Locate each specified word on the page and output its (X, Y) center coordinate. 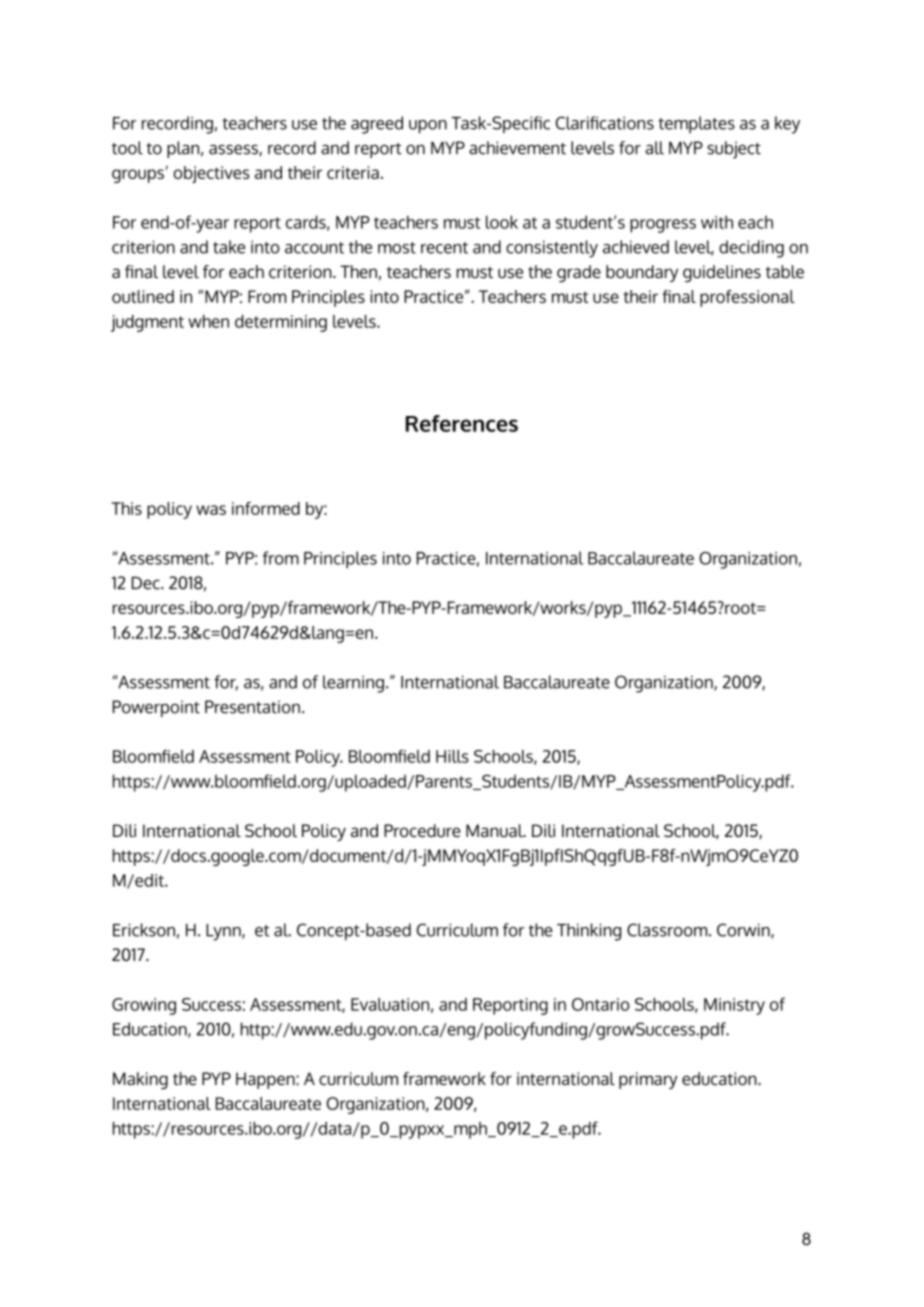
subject (734, 150)
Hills (452, 756)
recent (444, 248)
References (462, 423)
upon (428, 126)
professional (747, 298)
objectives (211, 174)
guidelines (722, 273)
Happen (266, 1080)
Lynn (224, 932)
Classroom (668, 930)
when (208, 321)
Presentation (252, 707)
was (211, 510)
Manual (495, 830)
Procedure (422, 830)
